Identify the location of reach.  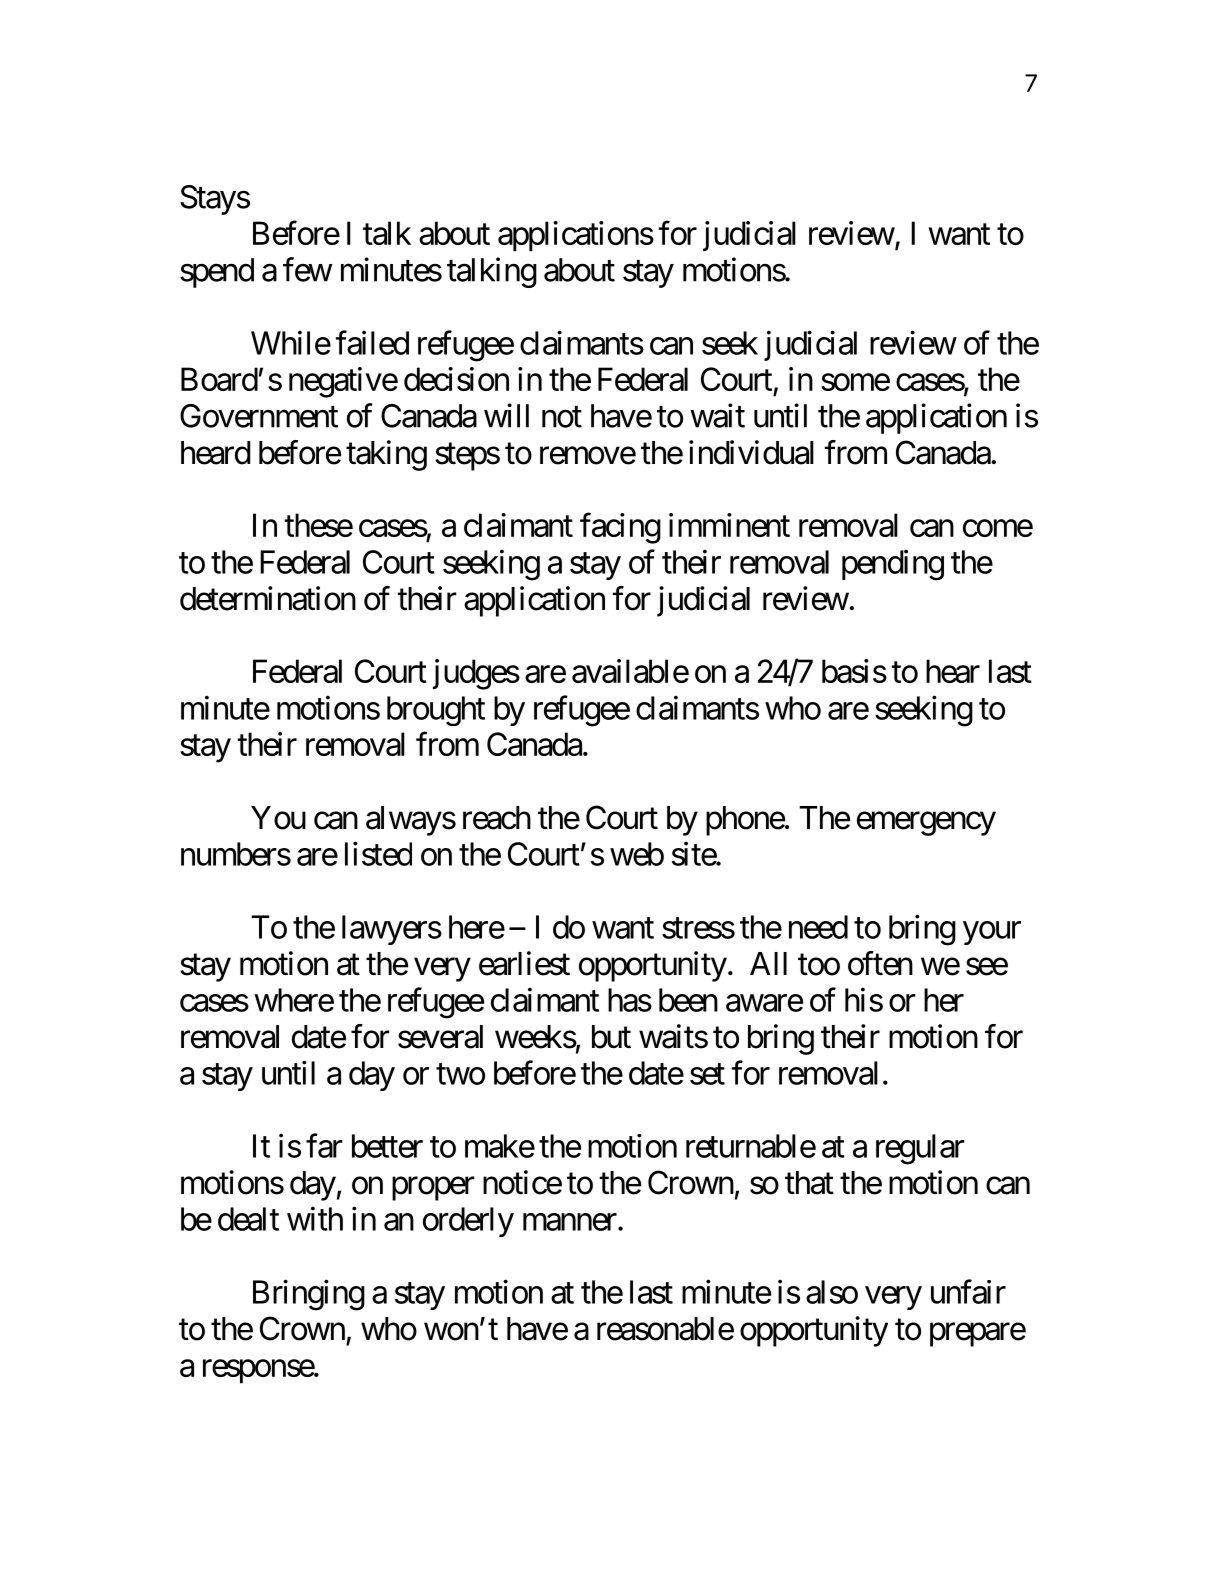
(497, 818).
